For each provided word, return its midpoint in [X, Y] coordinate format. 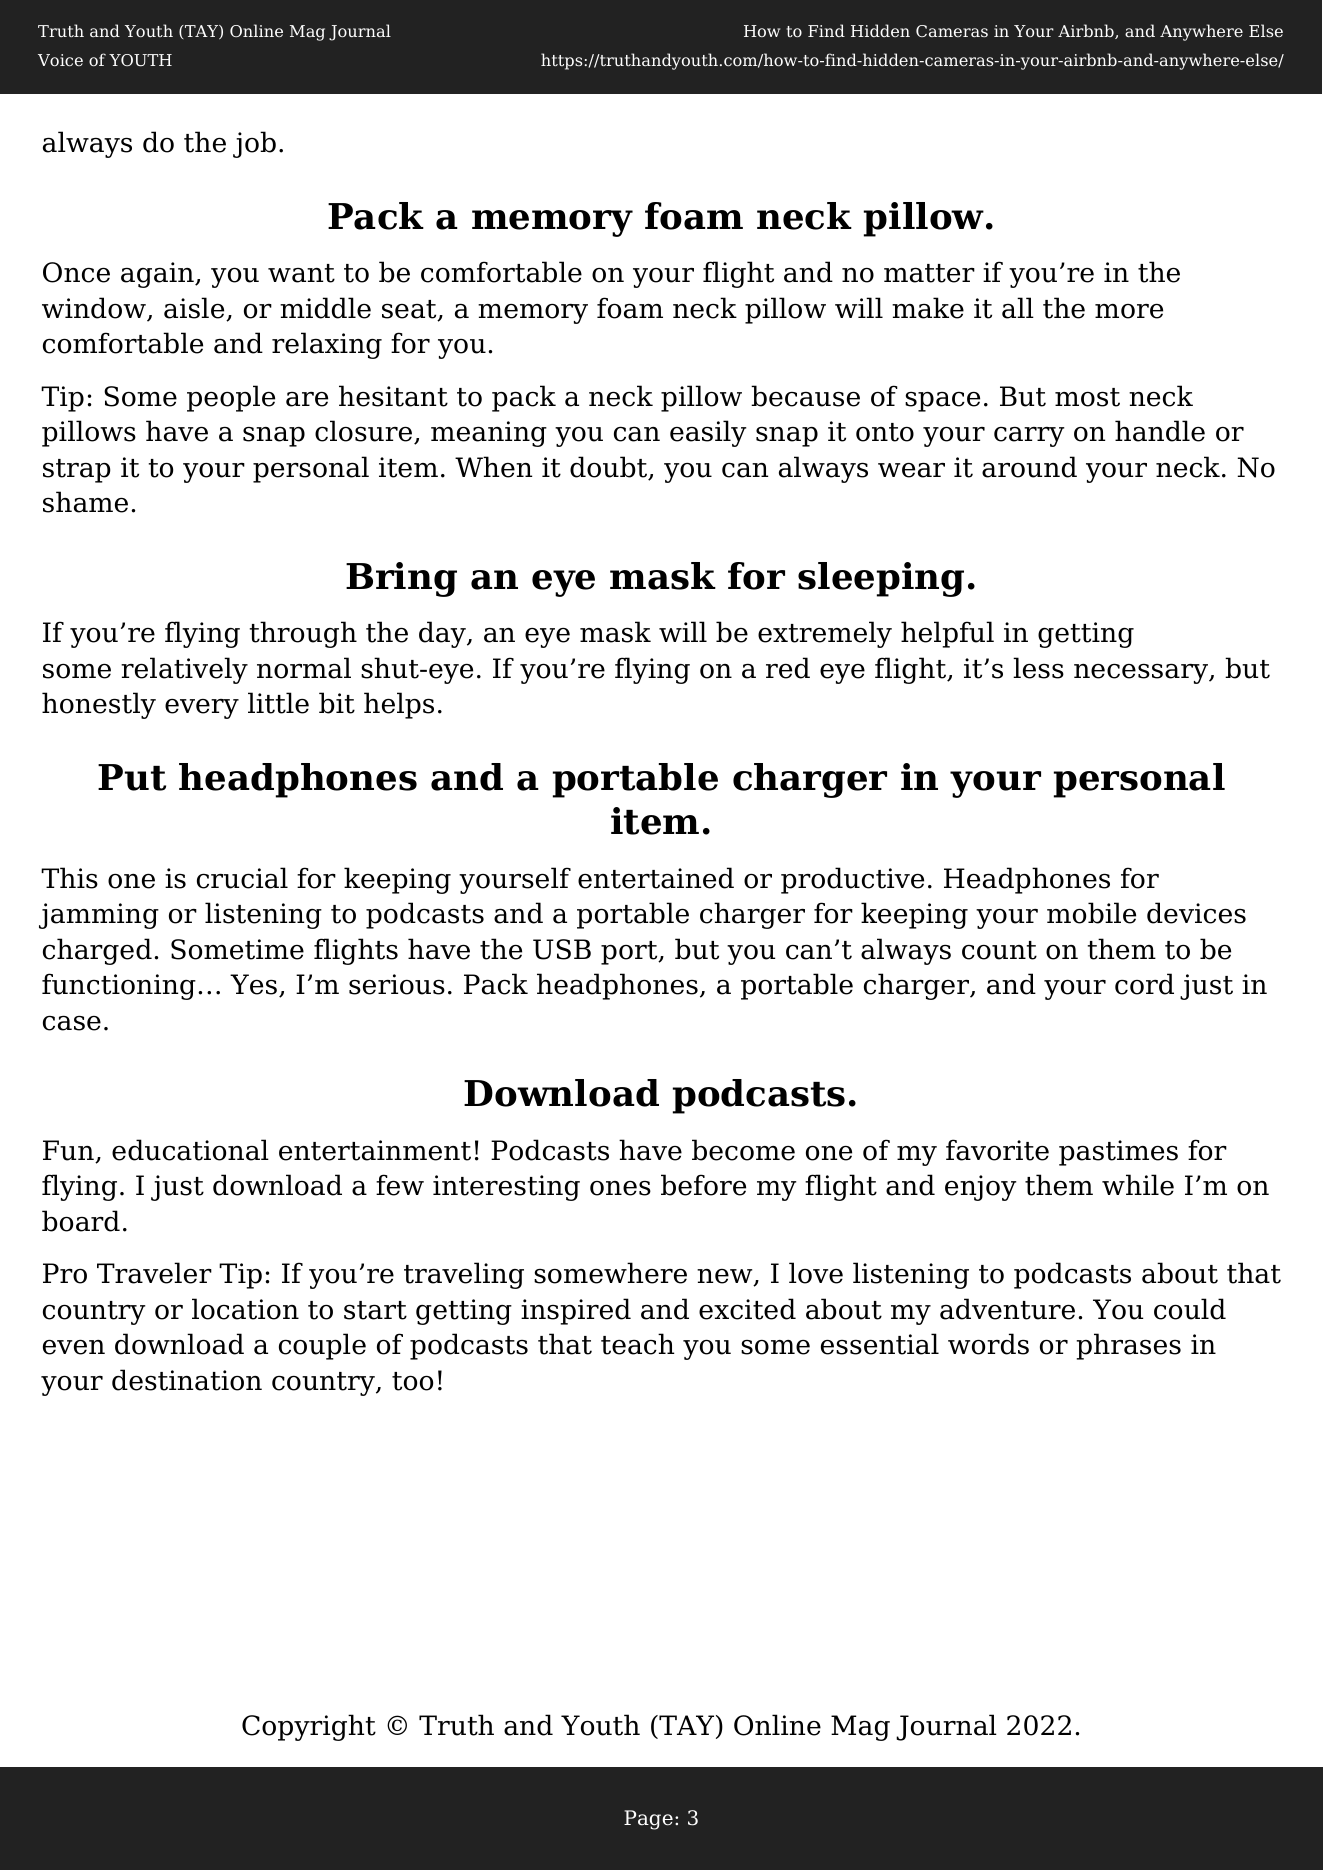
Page [648, 1820]
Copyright [309, 1727]
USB [562, 949]
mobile [1091, 913]
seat [410, 310]
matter [929, 273]
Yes [253, 984]
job [254, 144]
